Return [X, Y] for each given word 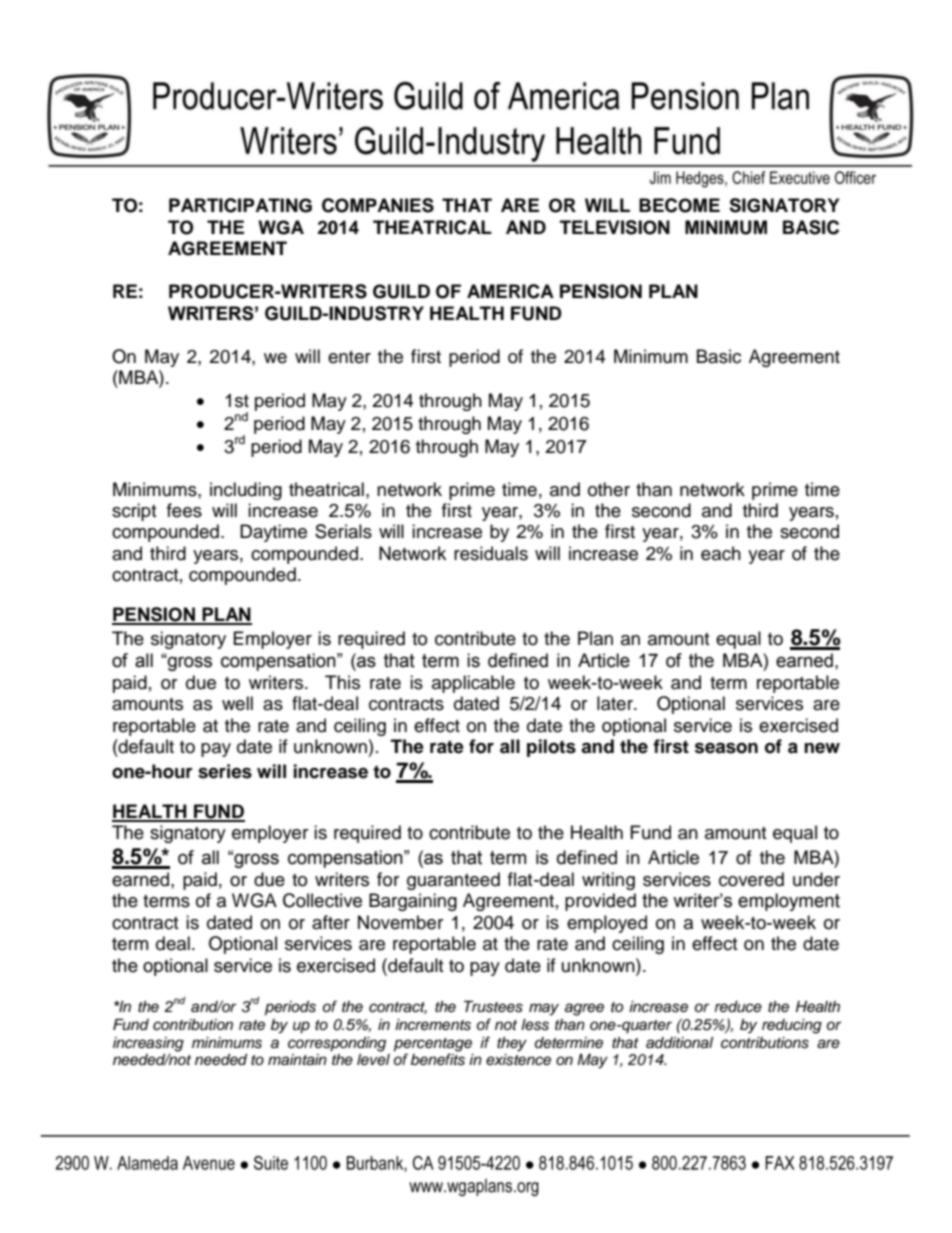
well [237, 703]
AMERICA [510, 291]
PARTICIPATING [240, 205]
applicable [473, 684]
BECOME [679, 205]
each [721, 553]
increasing [148, 1045]
